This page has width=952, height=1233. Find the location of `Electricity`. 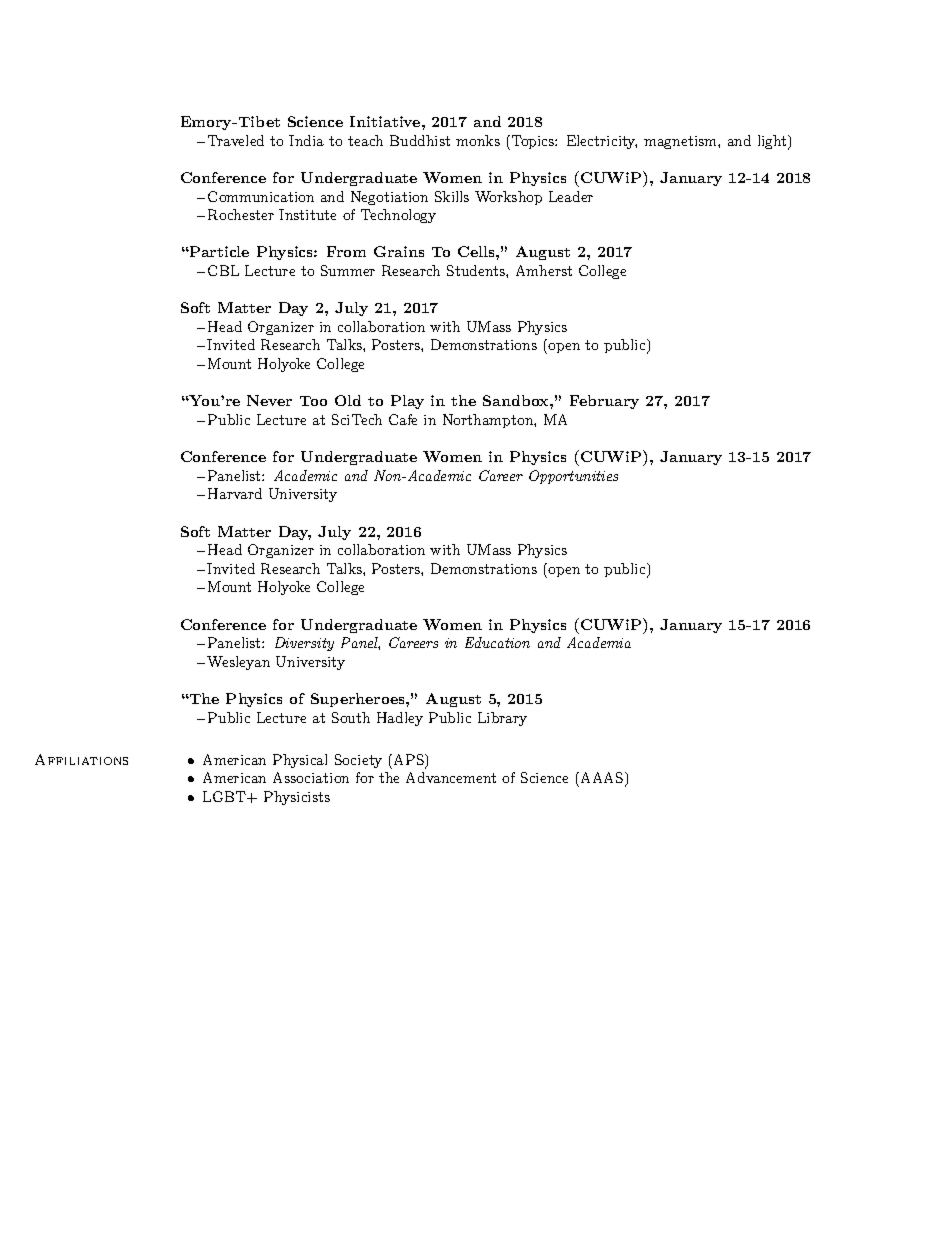

Electricity is located at coordinates (602, 142).
